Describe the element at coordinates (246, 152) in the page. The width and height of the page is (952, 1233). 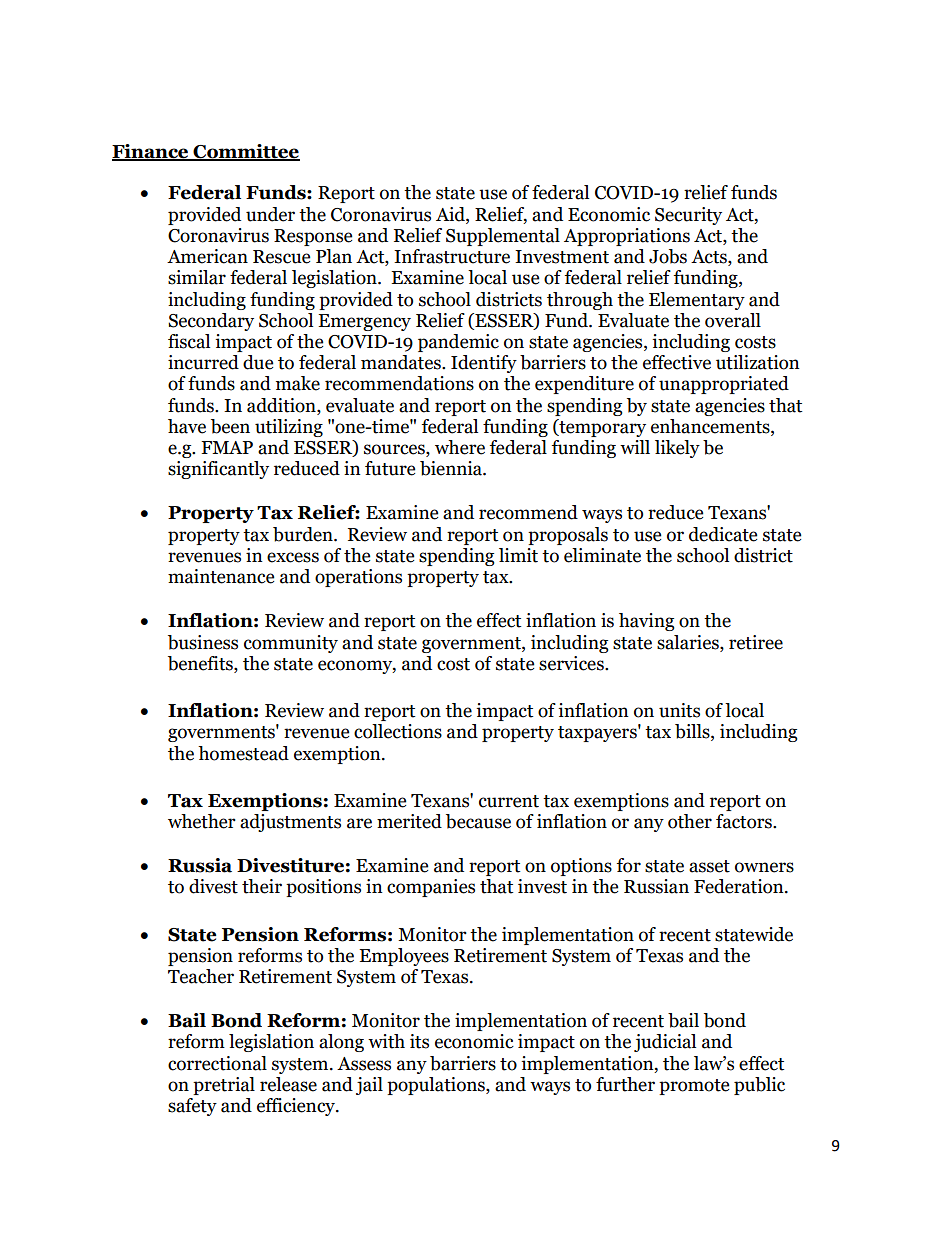
I see `Committee` at that location.
